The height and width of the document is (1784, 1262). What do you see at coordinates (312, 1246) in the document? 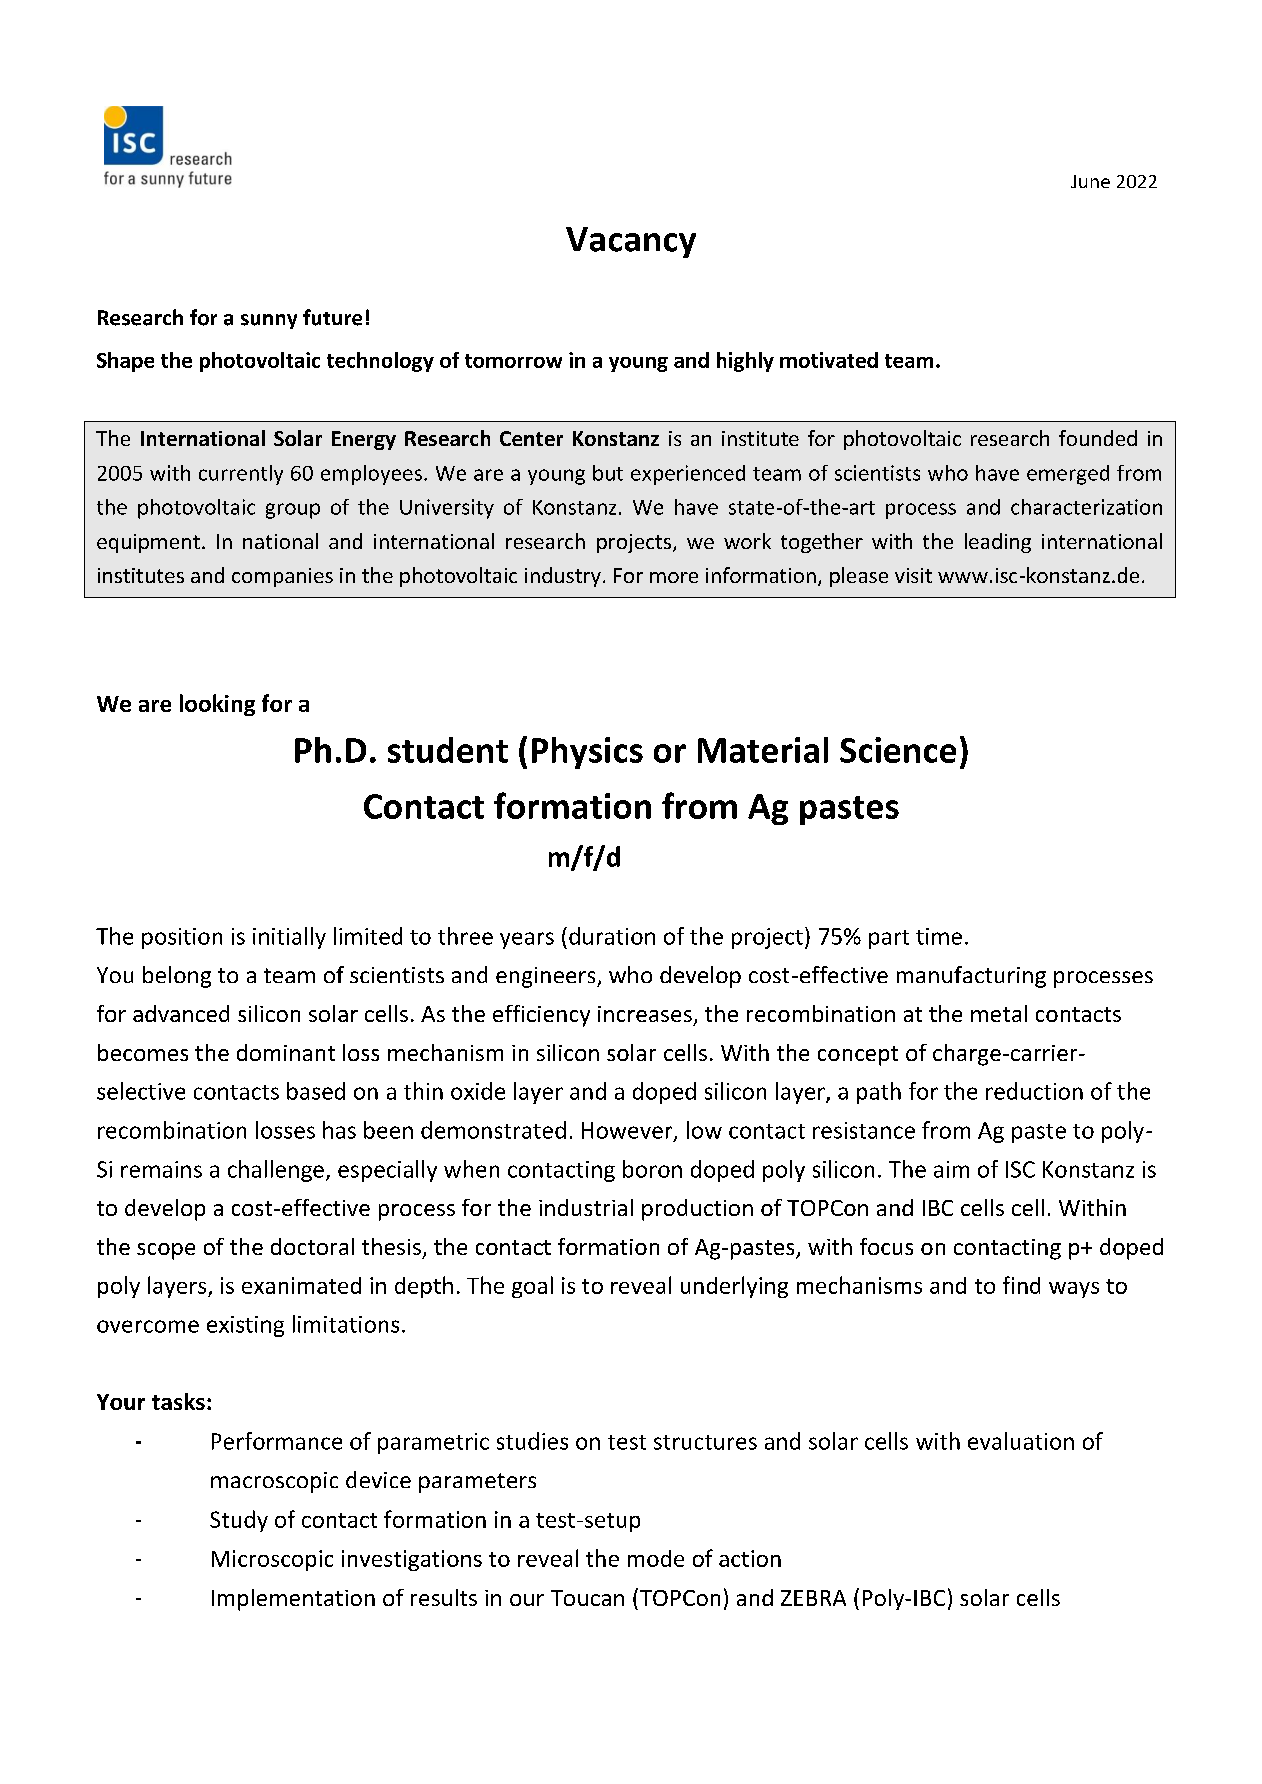
I see `doctoral` at bounding box center [312, 1246].
